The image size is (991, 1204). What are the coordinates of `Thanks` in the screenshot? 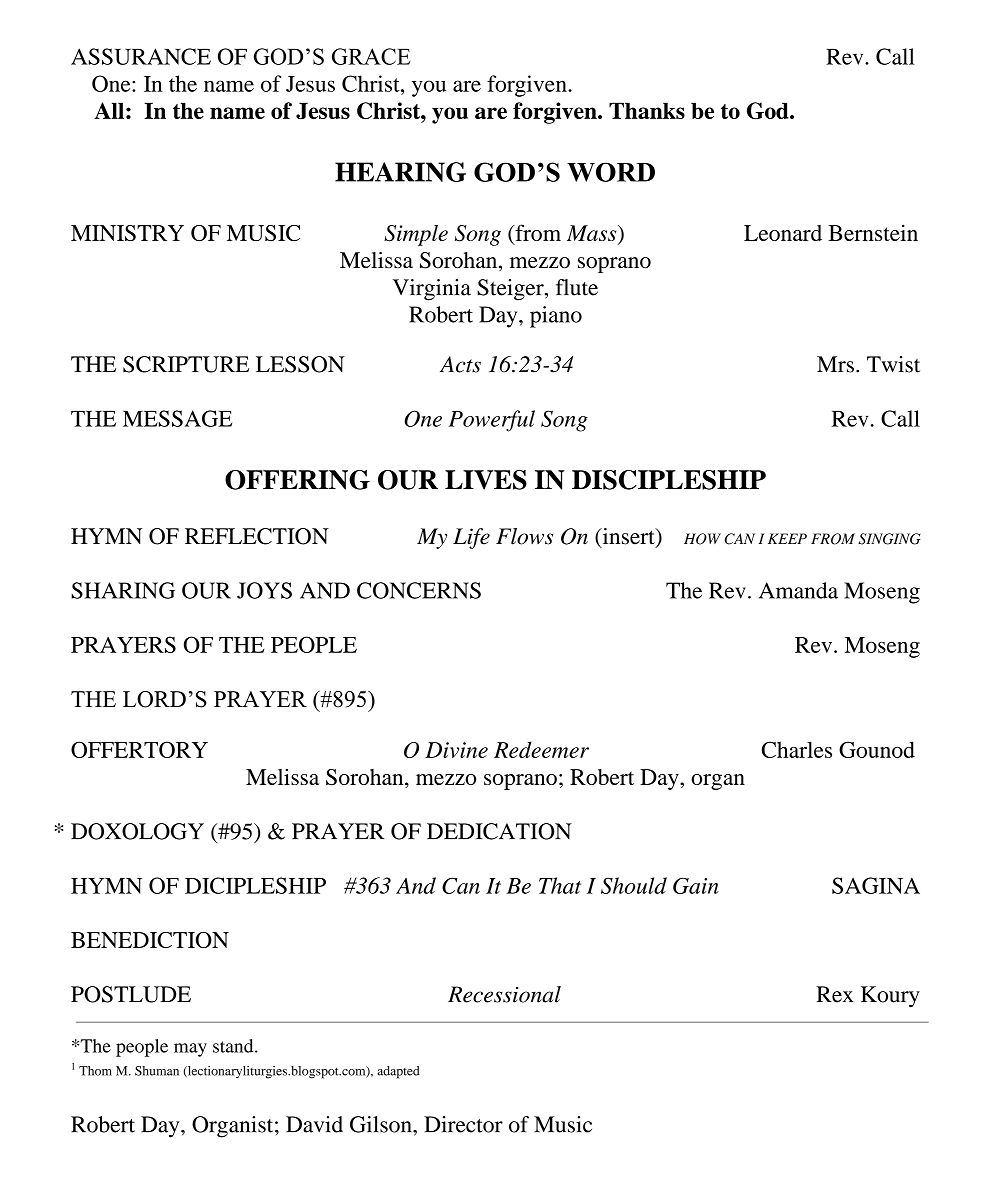 It's located at (647, 110).
